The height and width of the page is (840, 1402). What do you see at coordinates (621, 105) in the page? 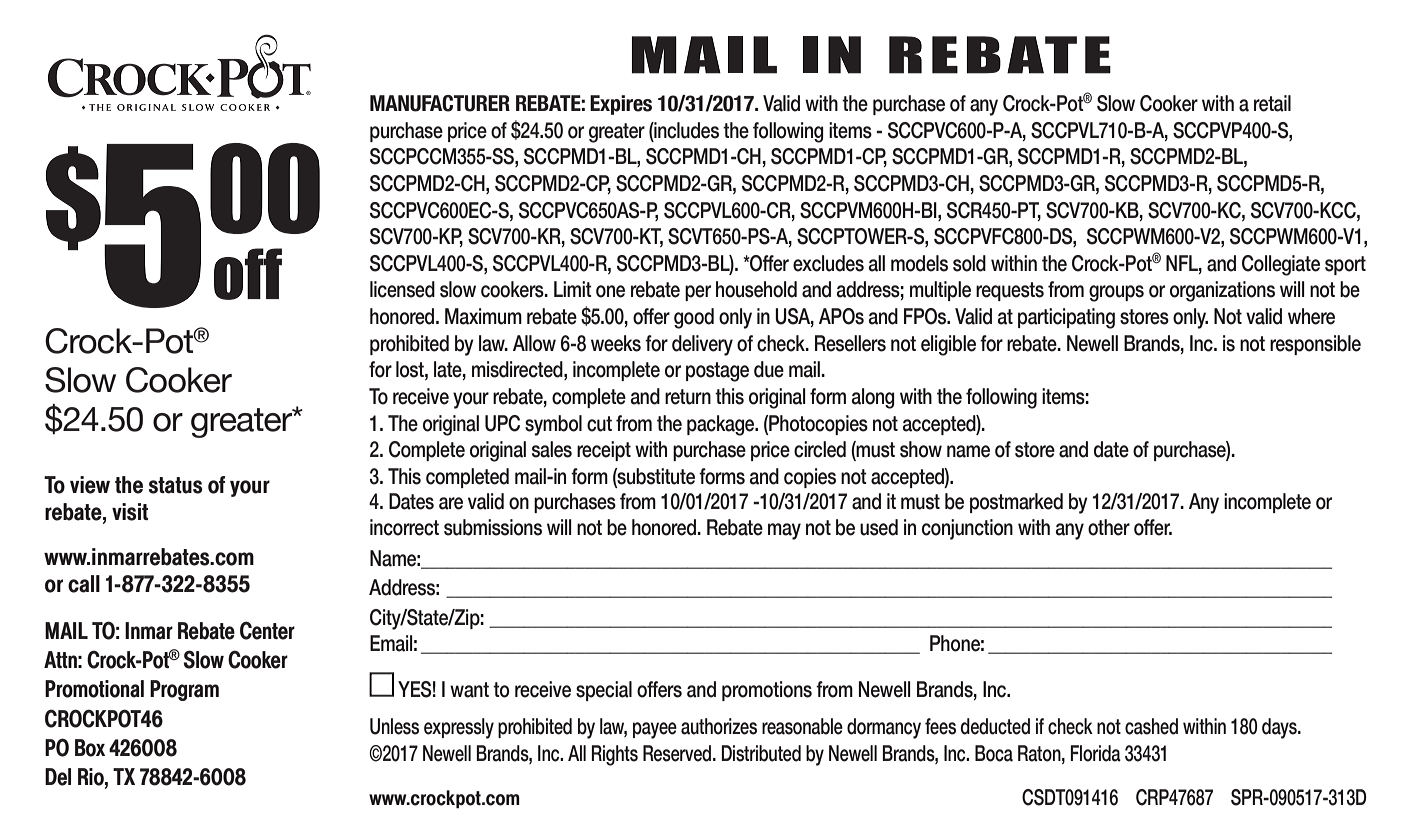
I see `Expires` at bounding box center [621, 105].
